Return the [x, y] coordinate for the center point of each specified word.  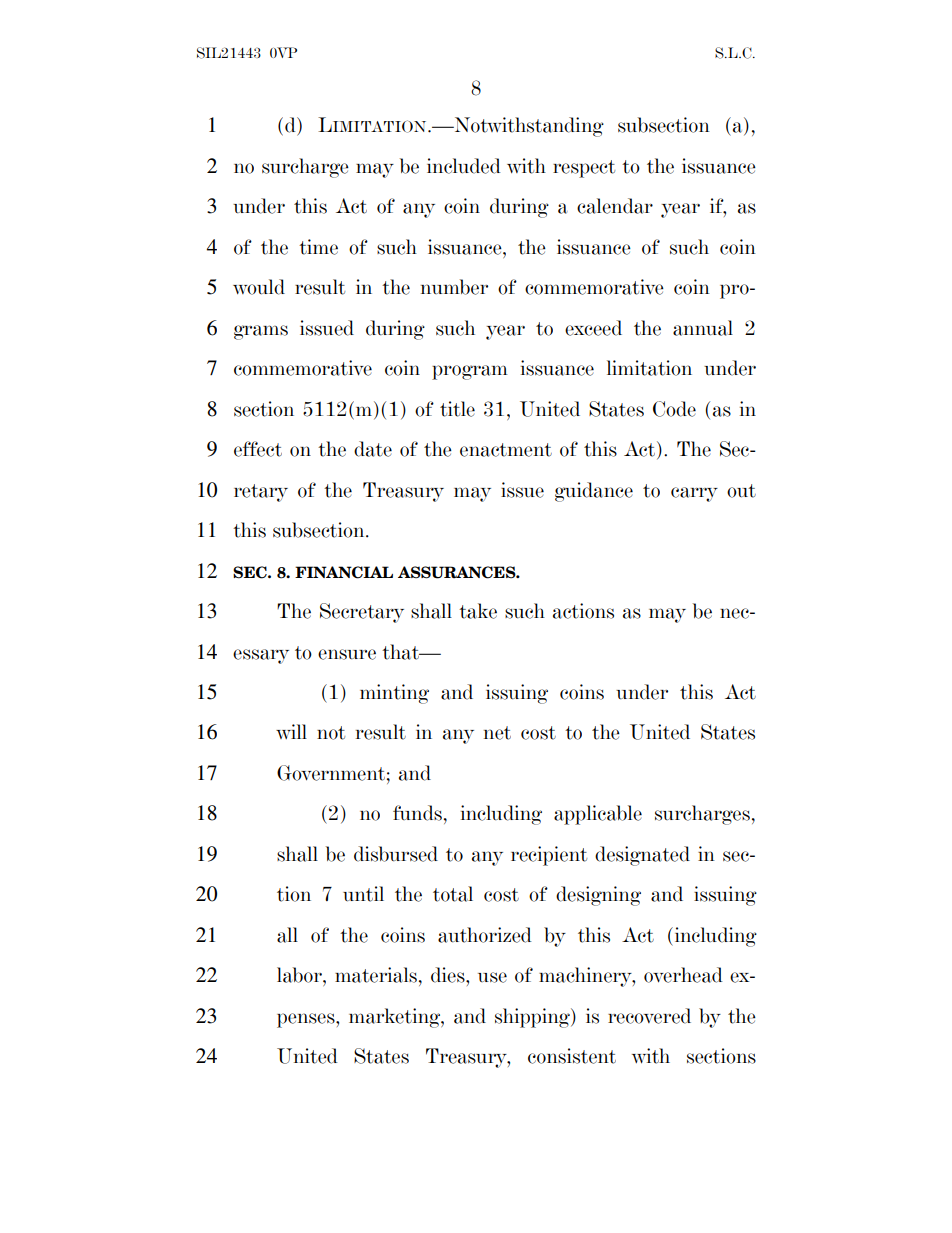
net [497, 733]
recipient [549, 856]
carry [694, 494]
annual [703, 328]
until [363, 894]
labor [300, 975]
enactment [506, 450]
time [318, 247]
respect [584, 169]
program [470, 372]
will [291, 731]
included [464, 166]
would [259, 287]
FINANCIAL [344, 572]
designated [642, 856]
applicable [598, 815]
